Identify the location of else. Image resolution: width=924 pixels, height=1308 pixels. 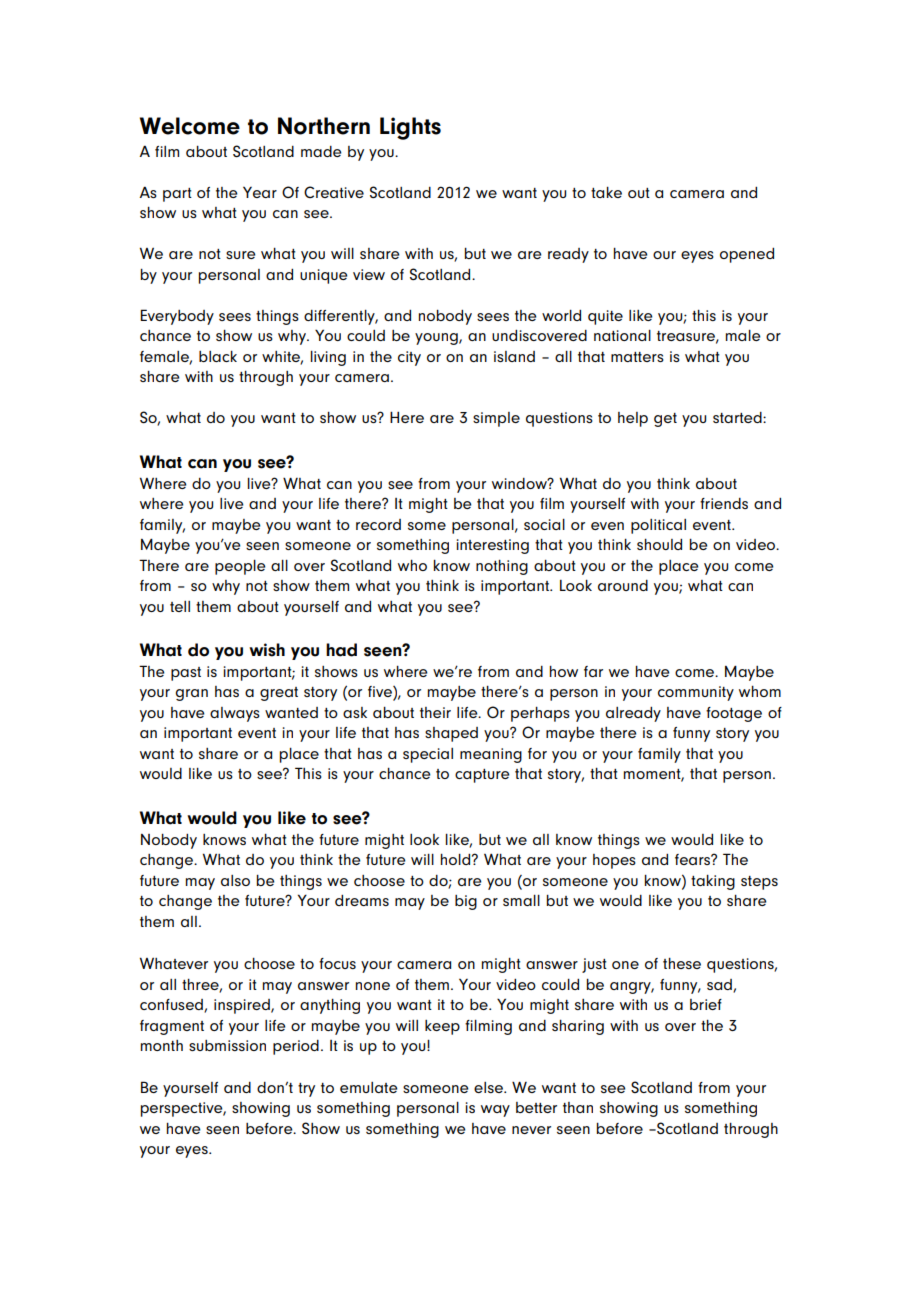
(489, 1087).
